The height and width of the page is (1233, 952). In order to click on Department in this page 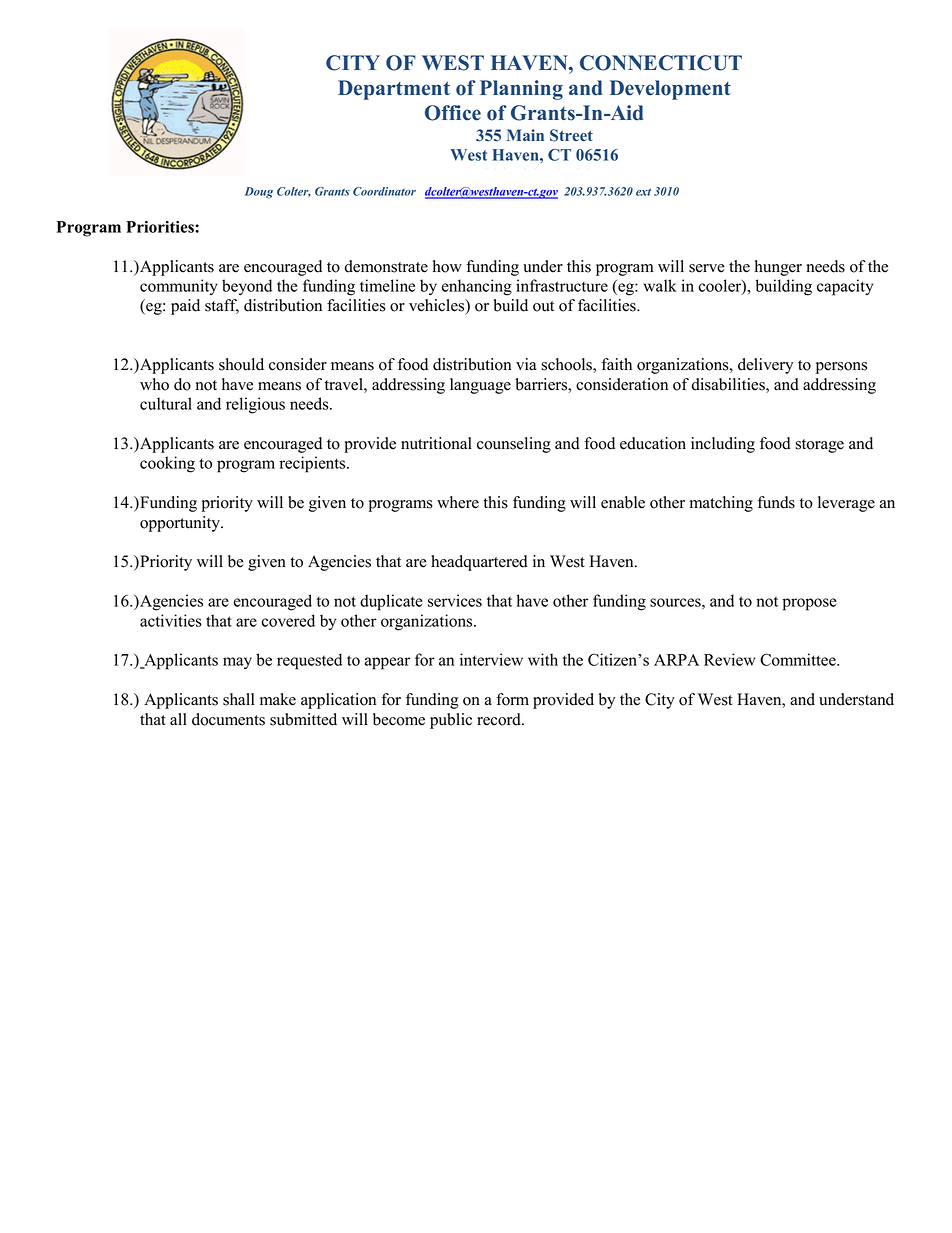, I will do `click(394, 90)`.
